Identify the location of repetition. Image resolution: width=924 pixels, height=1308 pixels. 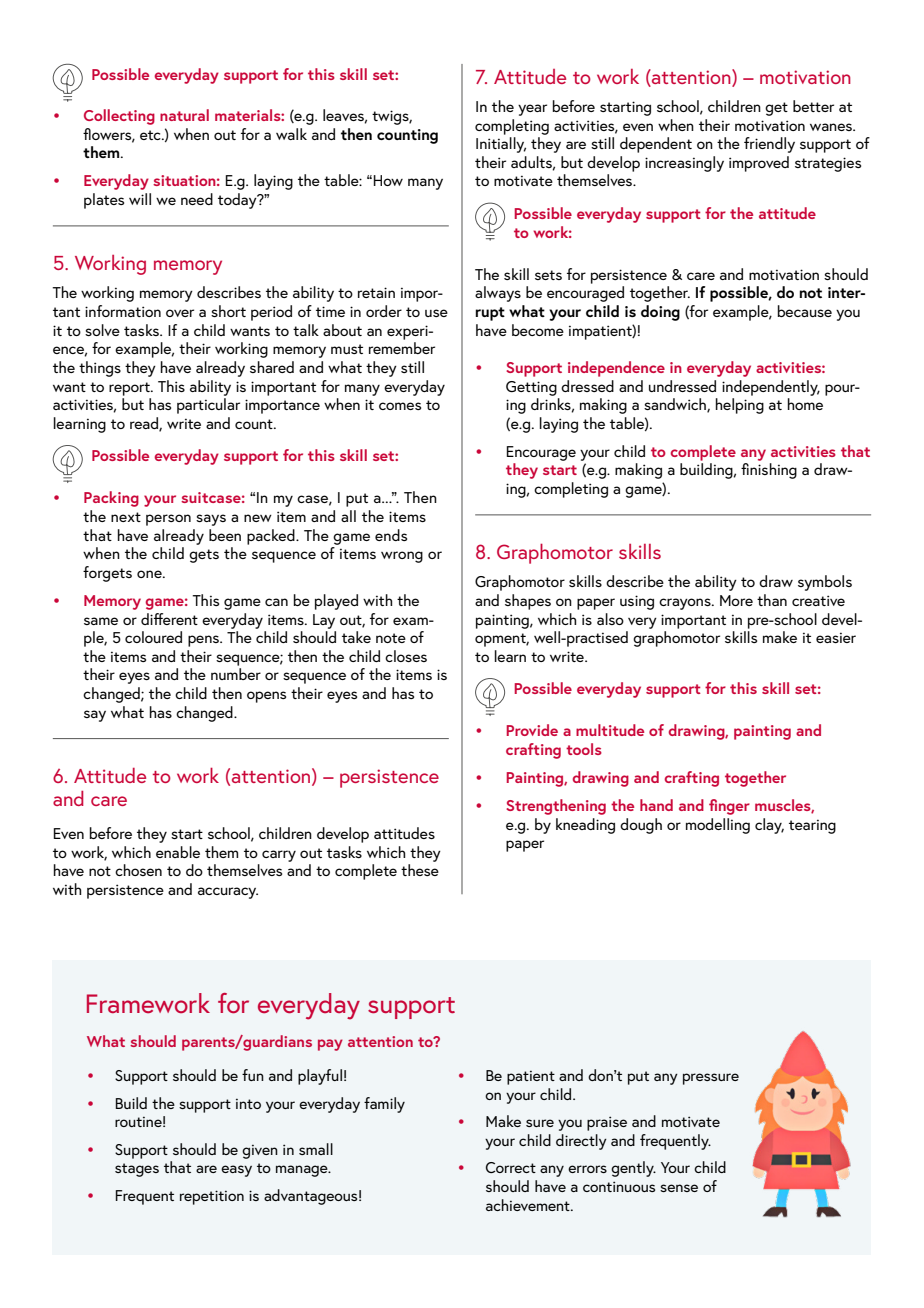
(212, 1197).
